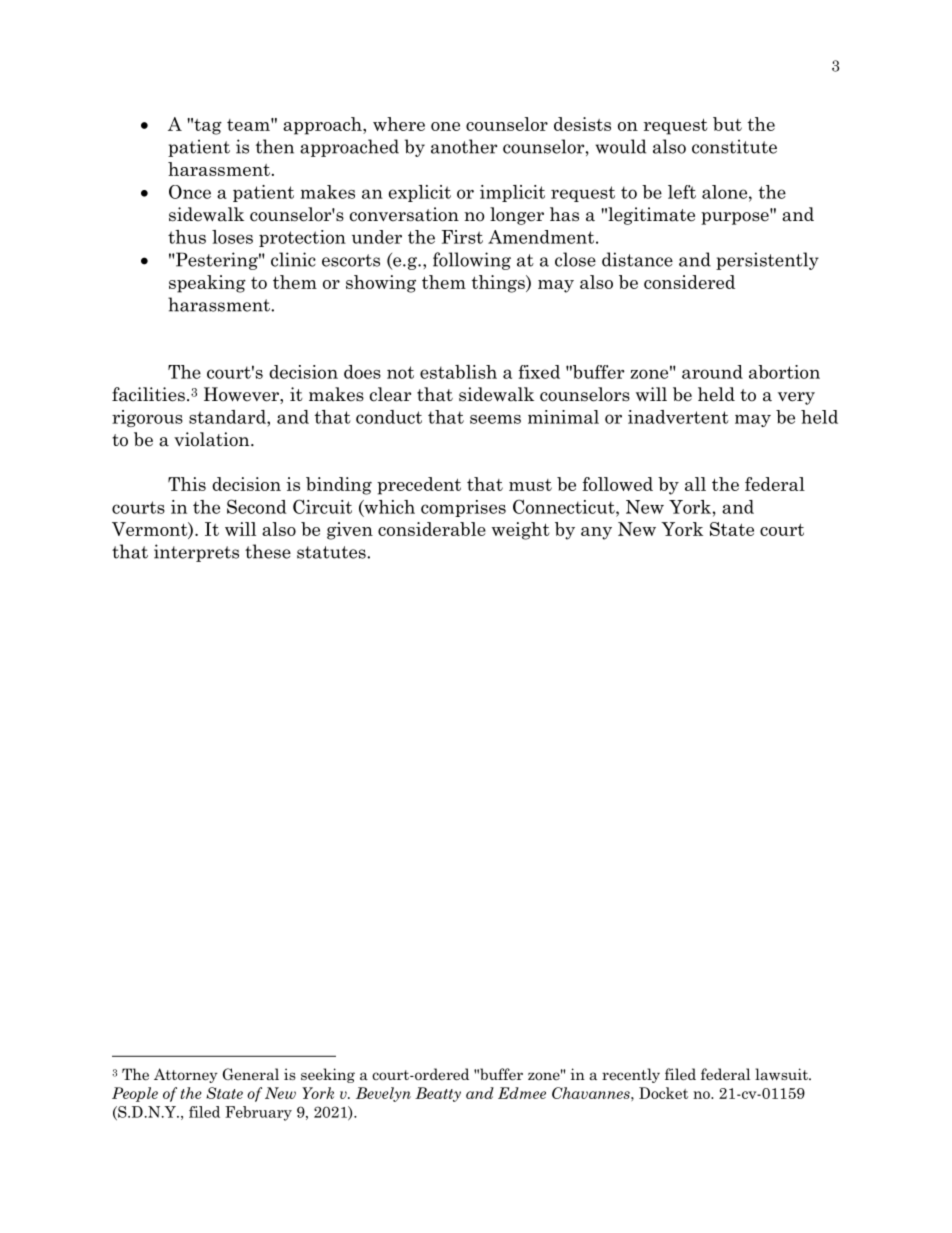 The width and height of the screenshot is (952, 1233). What do you see at coordinates (438, 1094) in the screenshot?
I see `Beatty` at bounding box center [438, 1094].
